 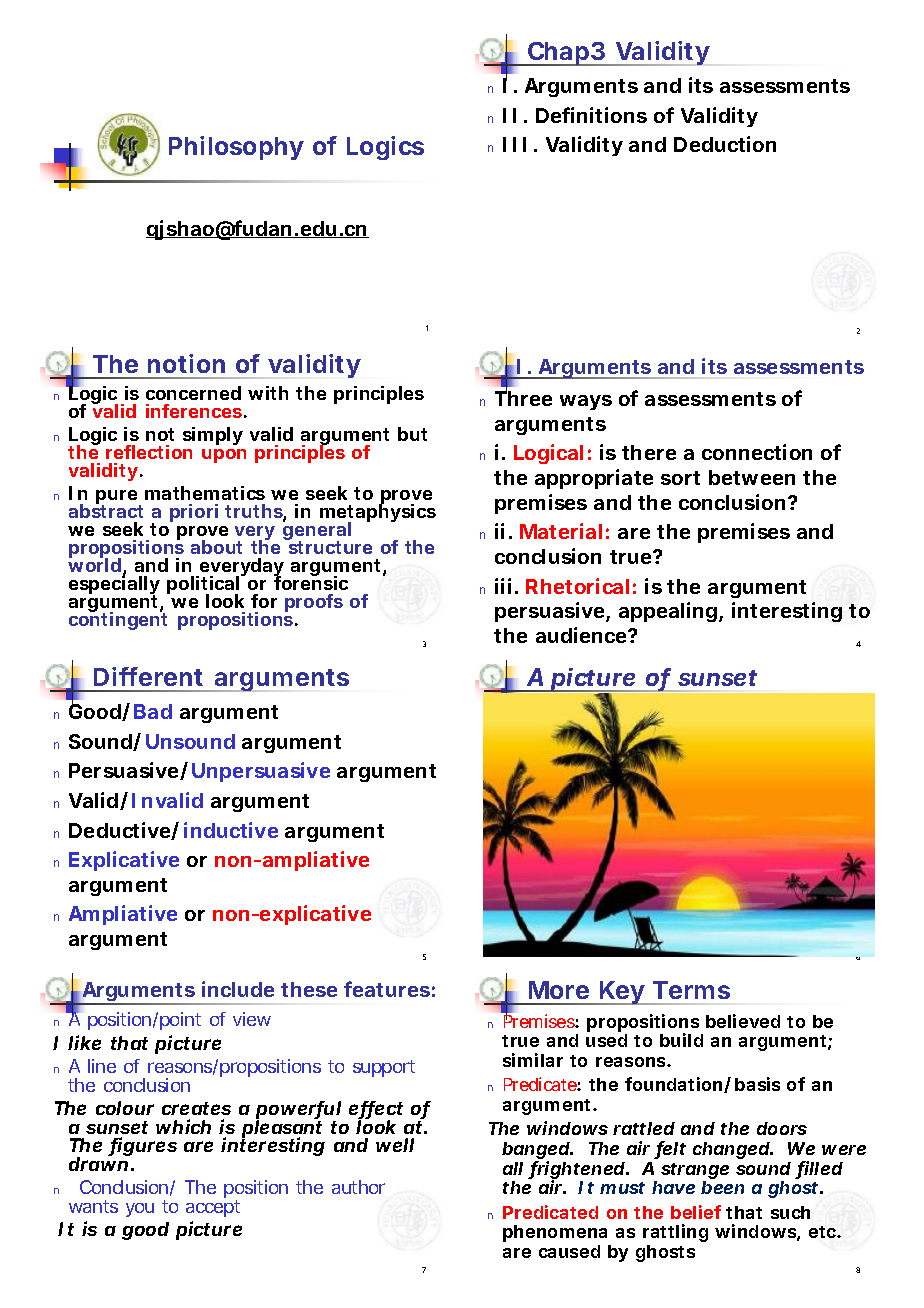 I want to click on Philosophy, so click(x=236, y=148).
